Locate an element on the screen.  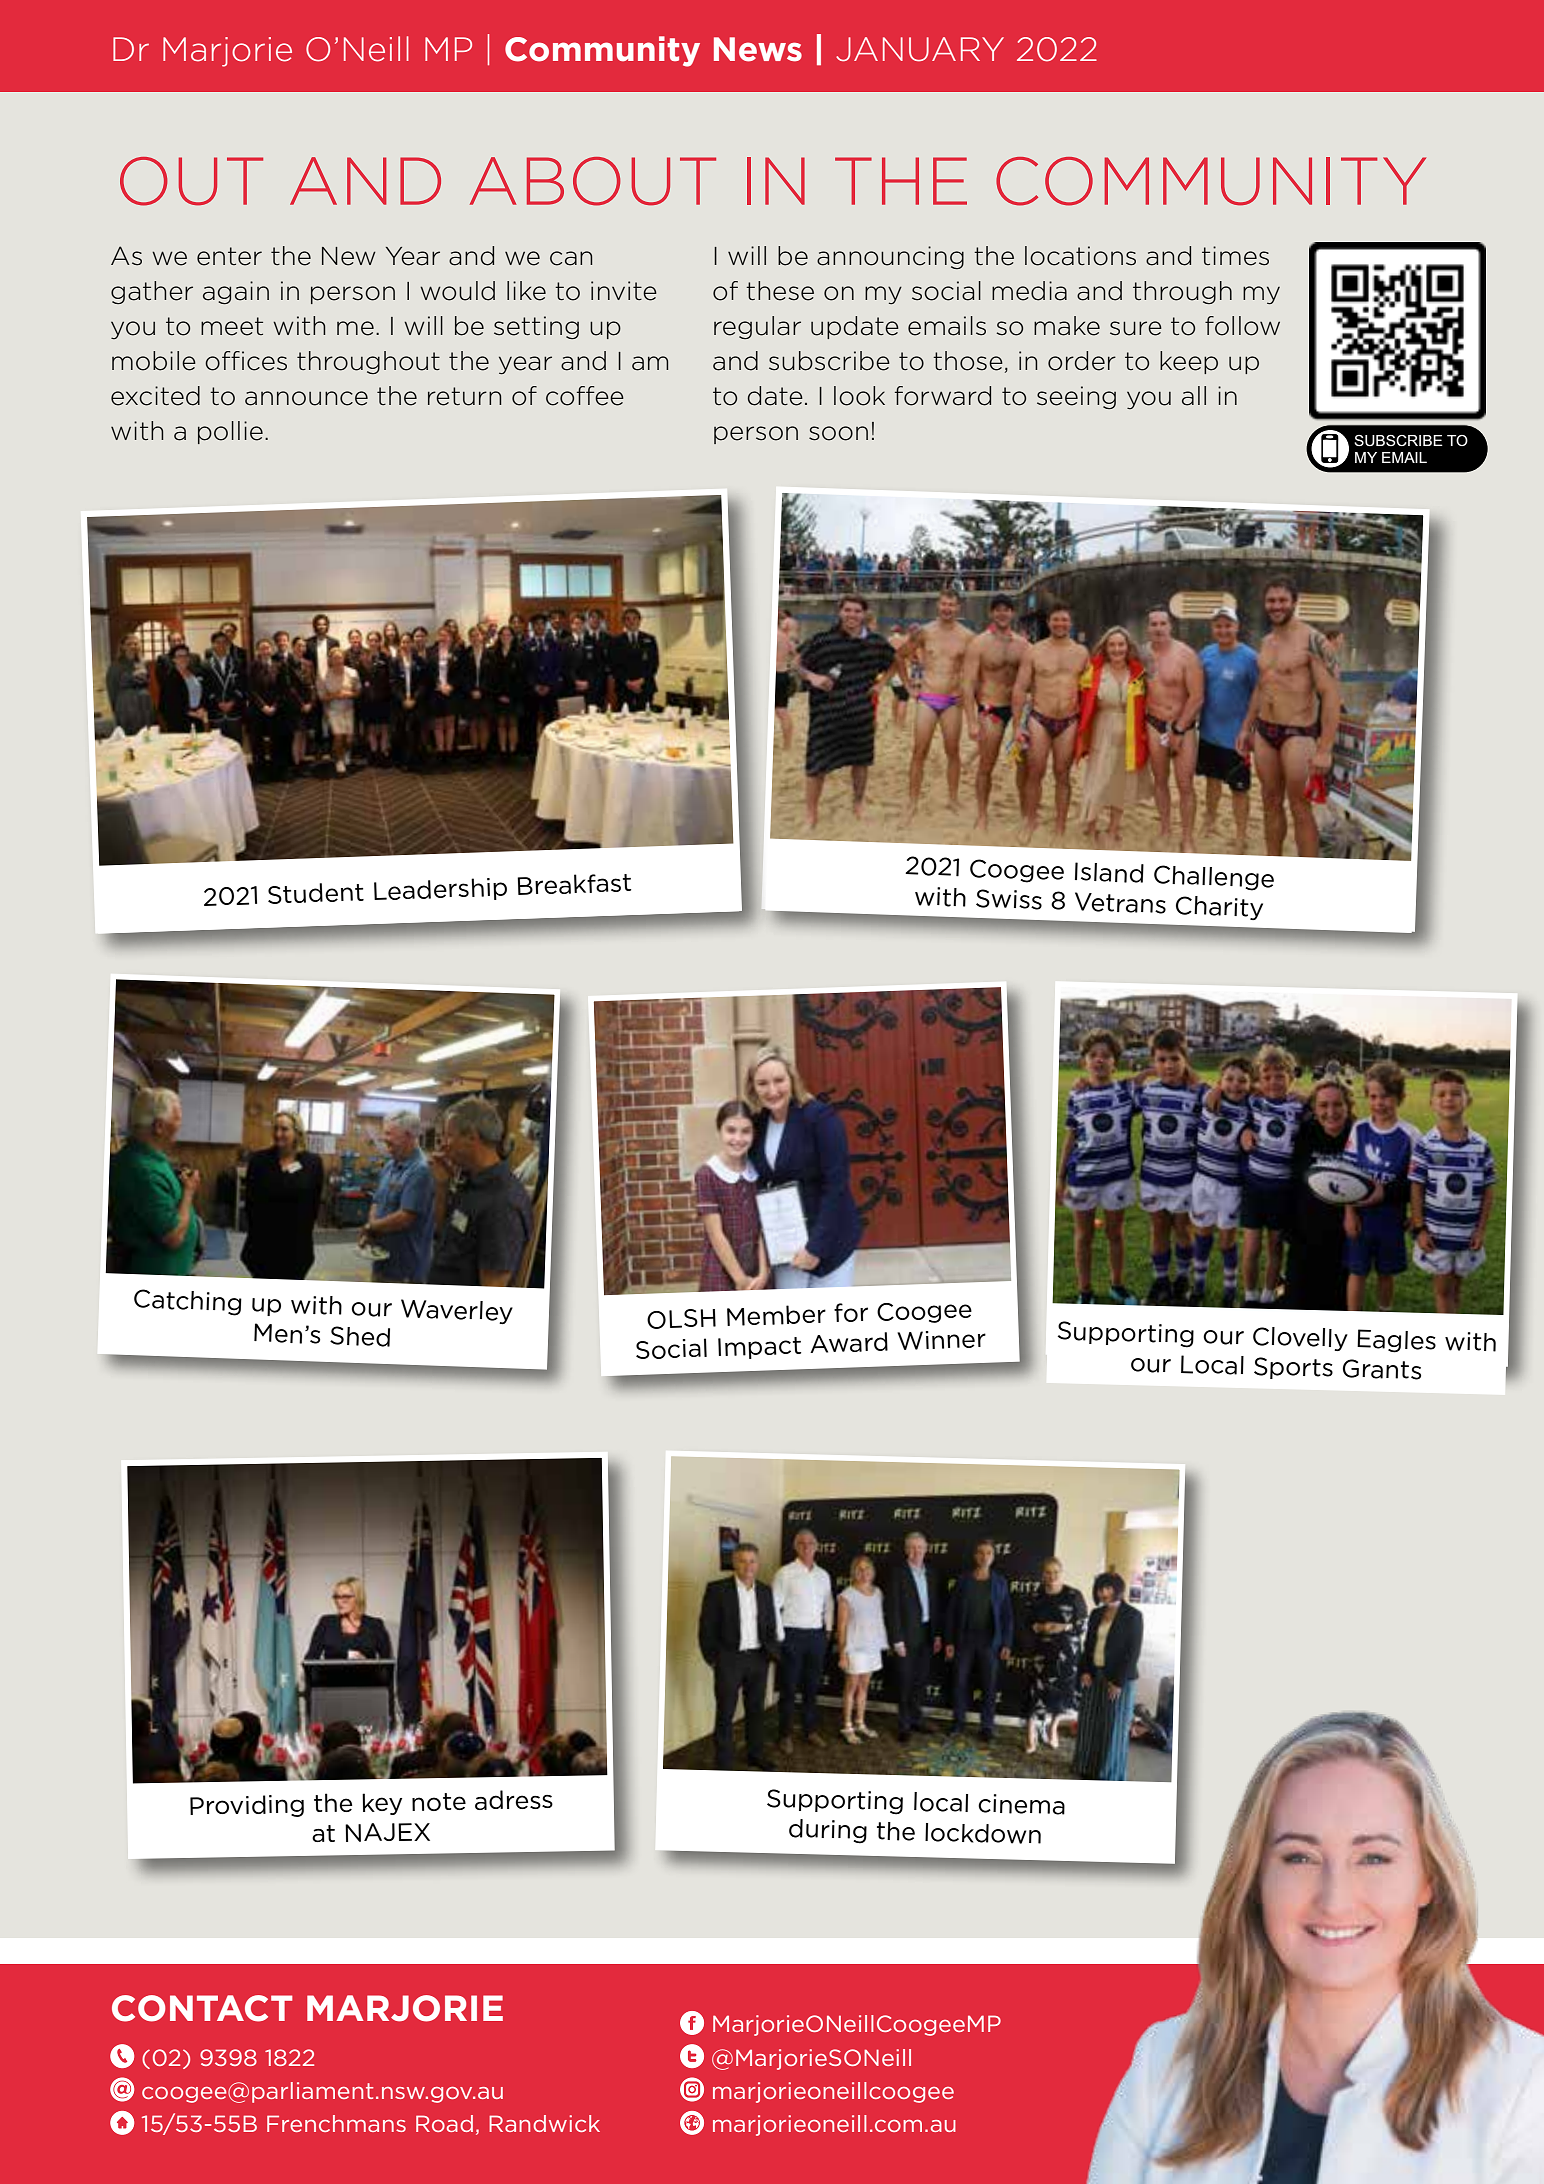
seeing is located at coordinates (1076, 397).
